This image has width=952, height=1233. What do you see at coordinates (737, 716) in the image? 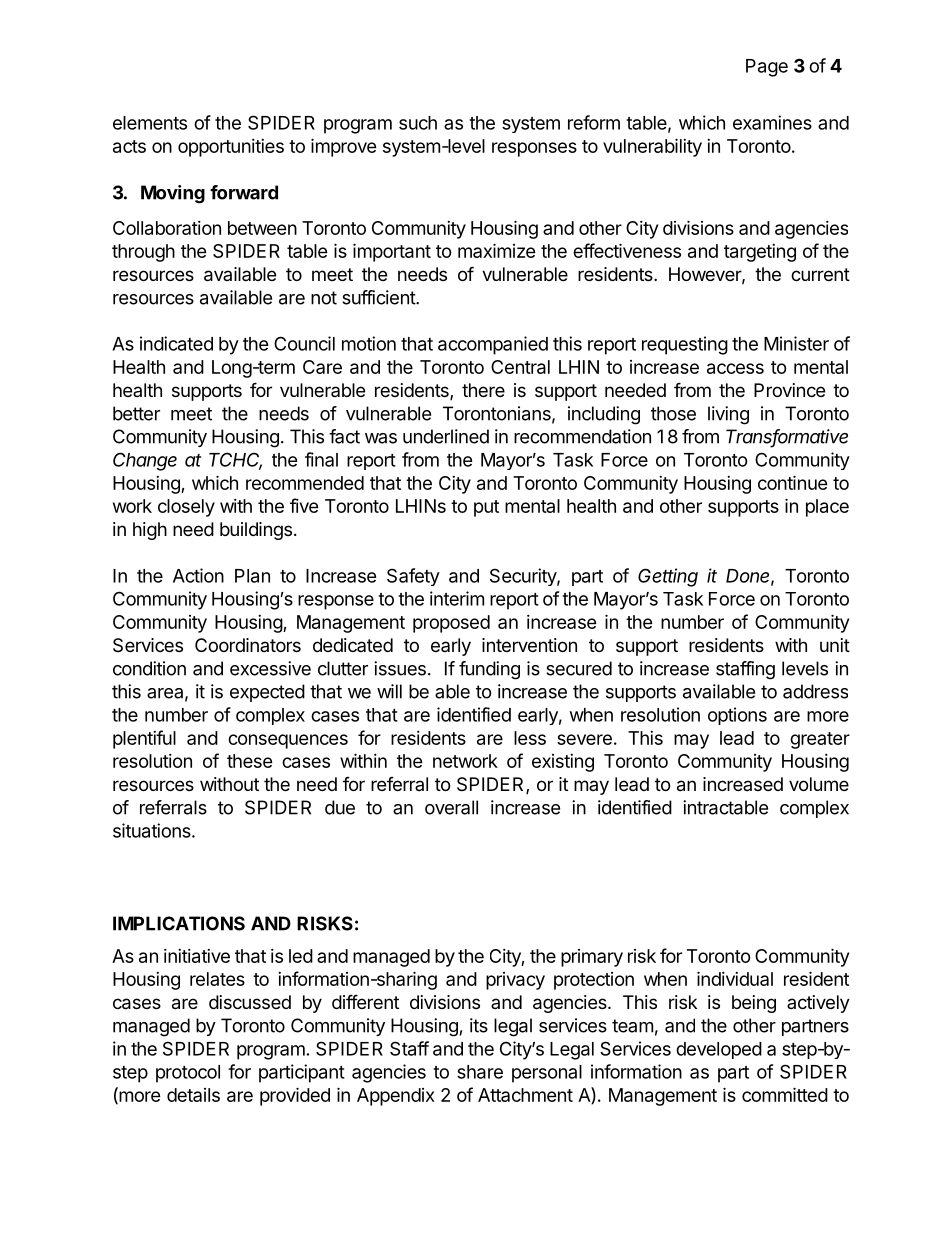
I see `options` at bounding box center [737, 716].
